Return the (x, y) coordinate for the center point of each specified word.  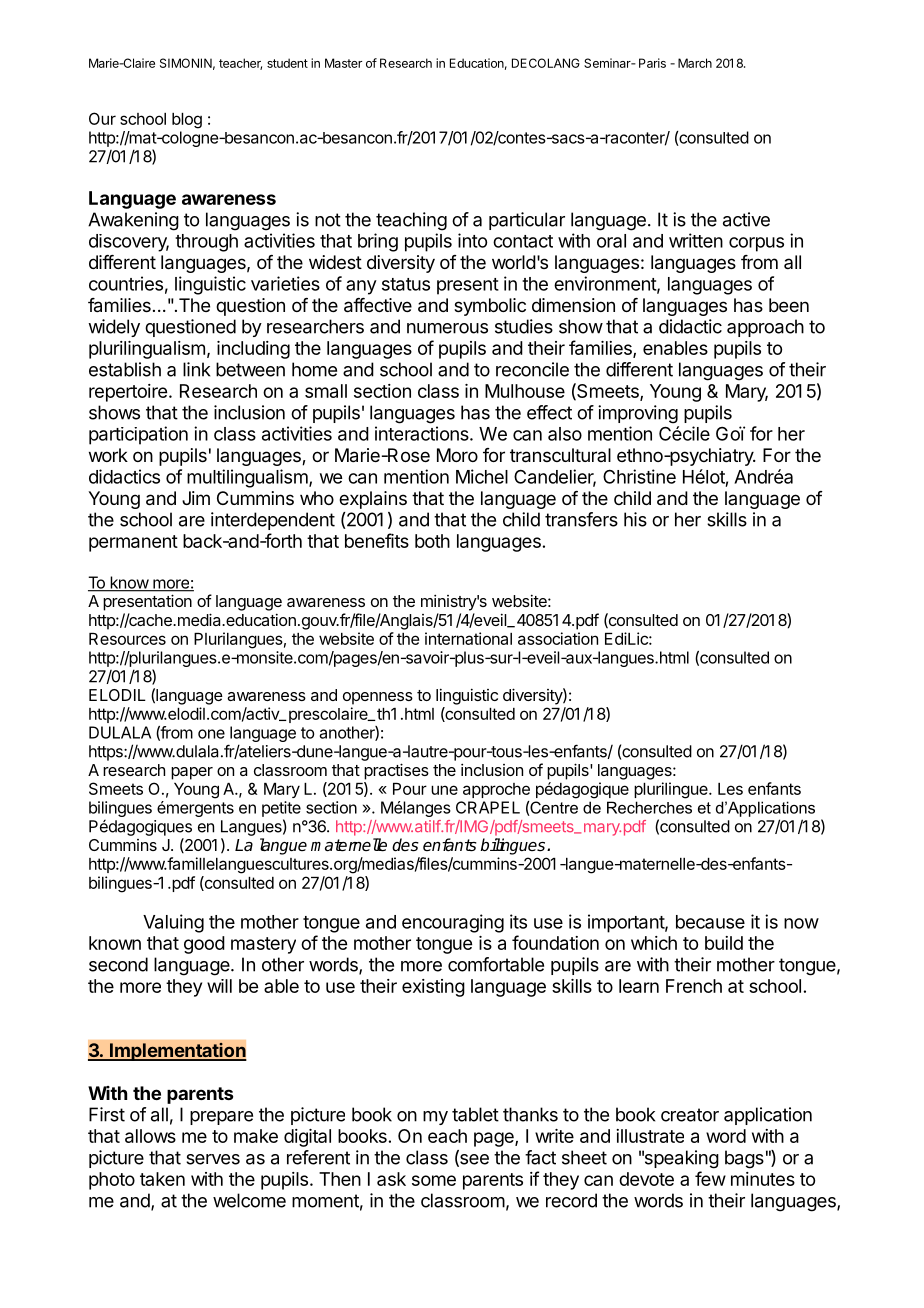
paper (192, 773)
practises (396, 771)
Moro (457, 455)
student (287, 63)
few (710, 1178)
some (434, 1180)
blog (187, 121)
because (710, 922)
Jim (196, 498)
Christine (639, 476)
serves (213, 1159)
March (695, 63)
